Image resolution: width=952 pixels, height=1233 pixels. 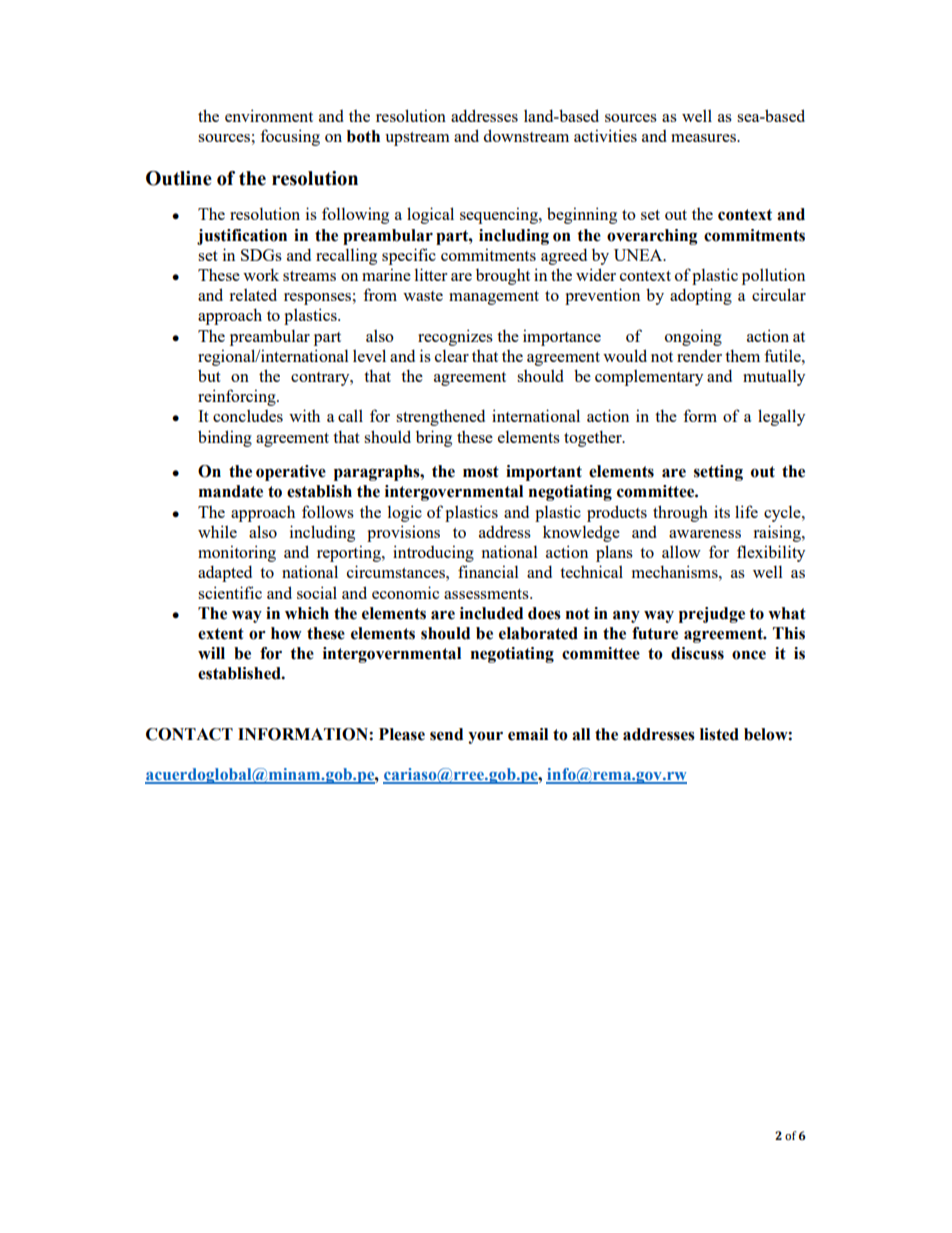 What do you see at coordinates (189, 734) in the screenshot?
I see `CONTACT` at bounding box center [189, 734].
